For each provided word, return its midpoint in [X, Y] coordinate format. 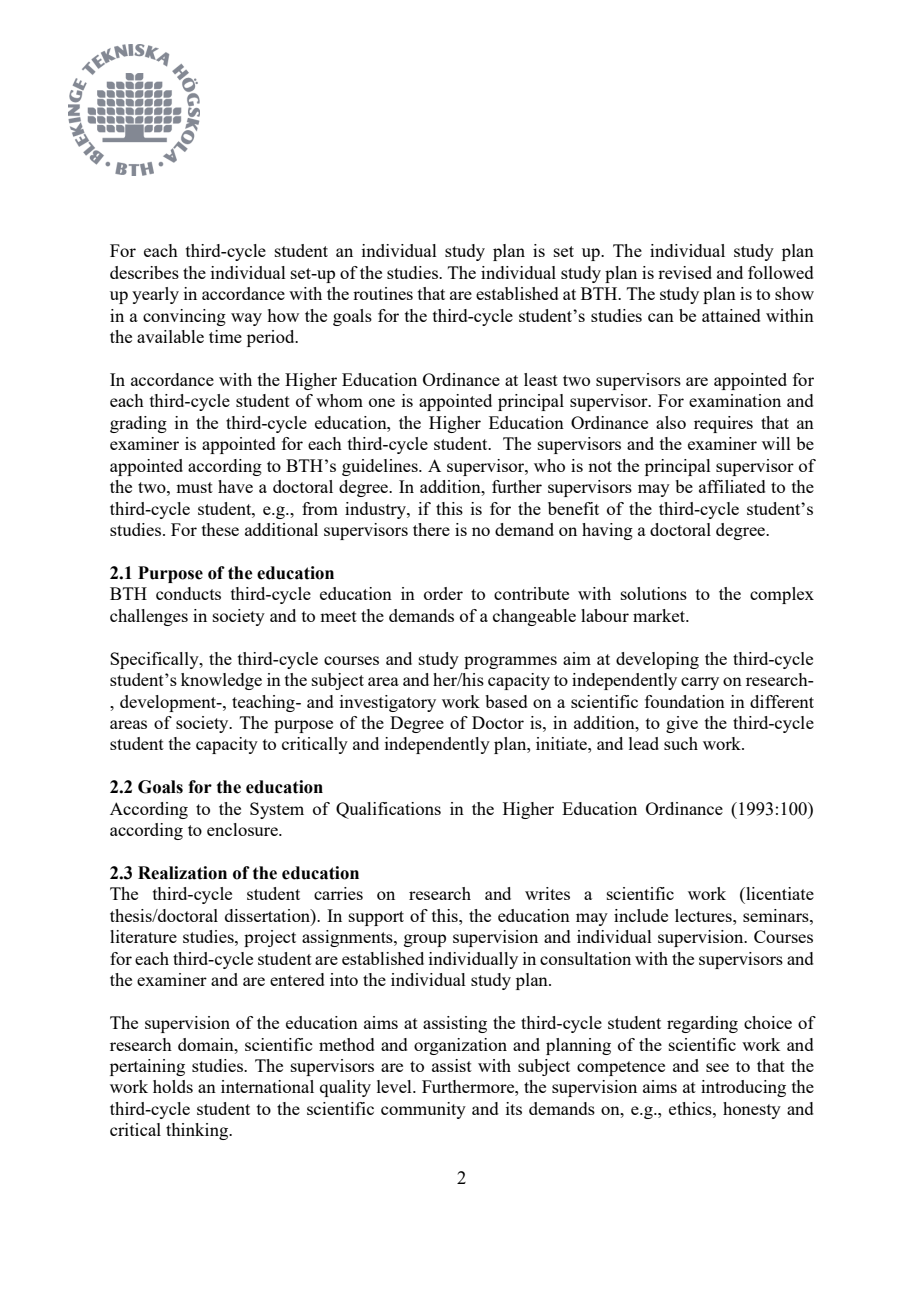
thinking [198, 1131]
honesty [752, 1110]
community [423, 1110]
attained [731, 315]
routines [383, 293]
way [246, 319]
